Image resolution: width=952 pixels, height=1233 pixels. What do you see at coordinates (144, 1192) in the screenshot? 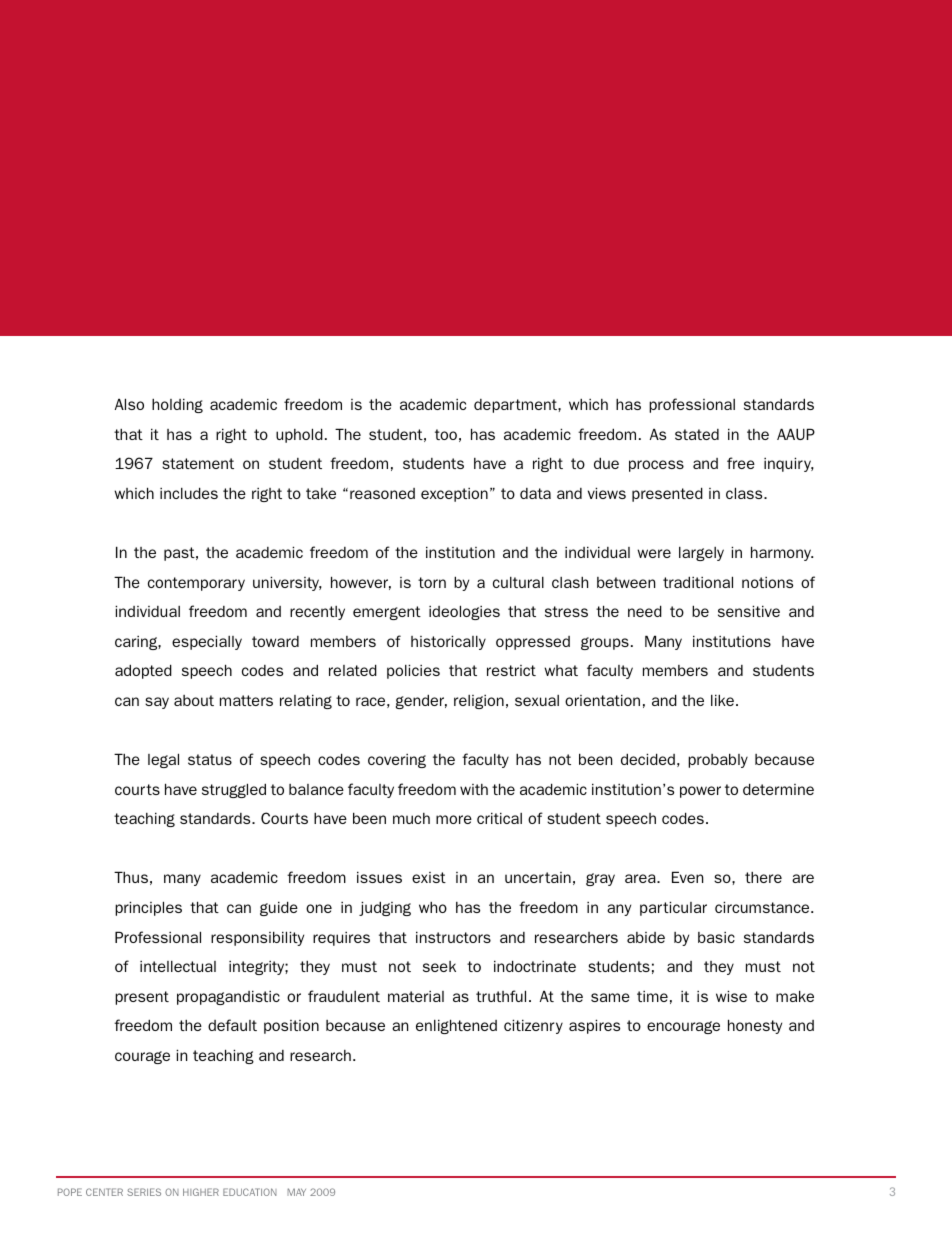
I see `SERIES` at bounding box center [144, 1192].
